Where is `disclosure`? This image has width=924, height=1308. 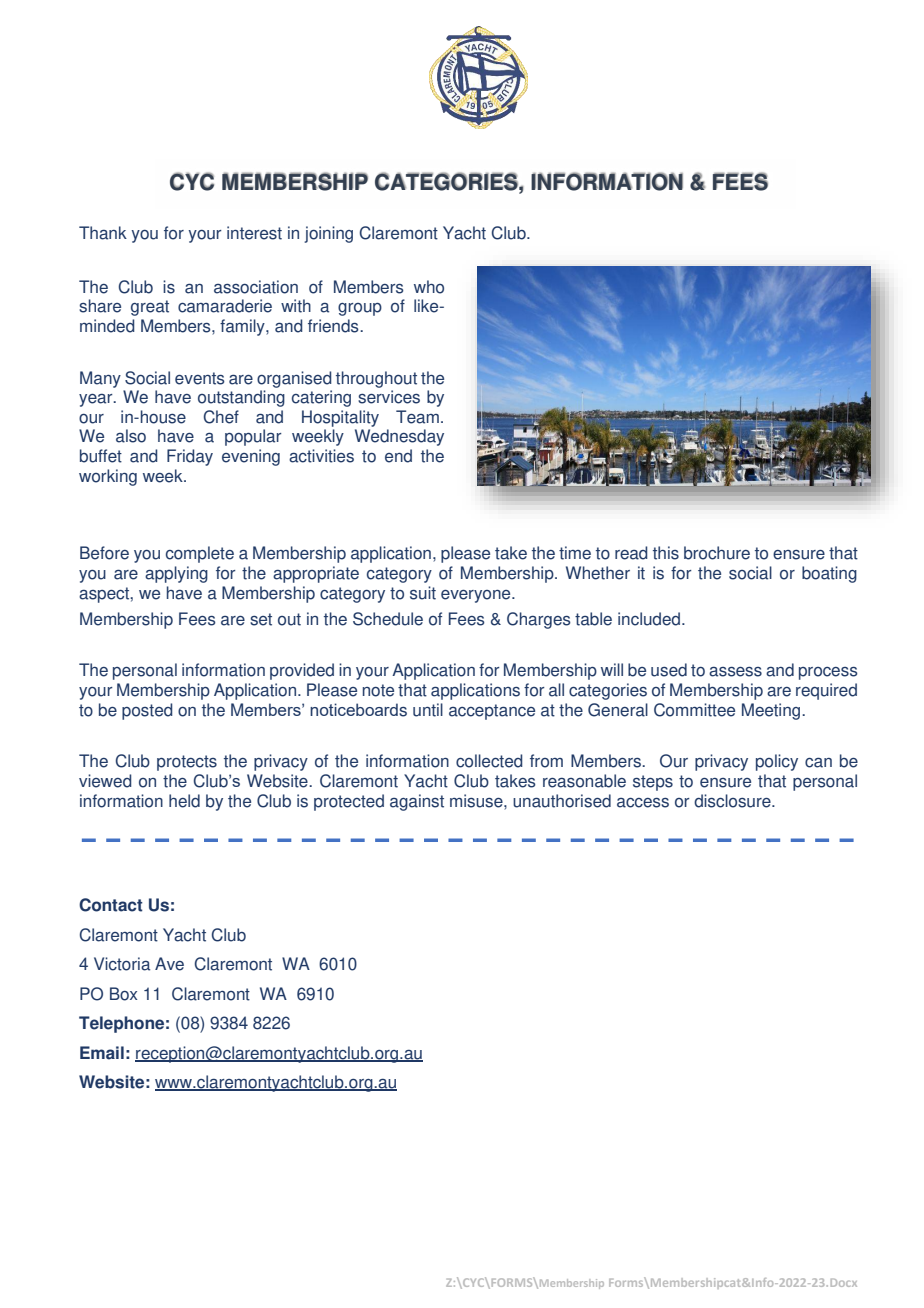
disclosure is located at coordinates (733, 801).
